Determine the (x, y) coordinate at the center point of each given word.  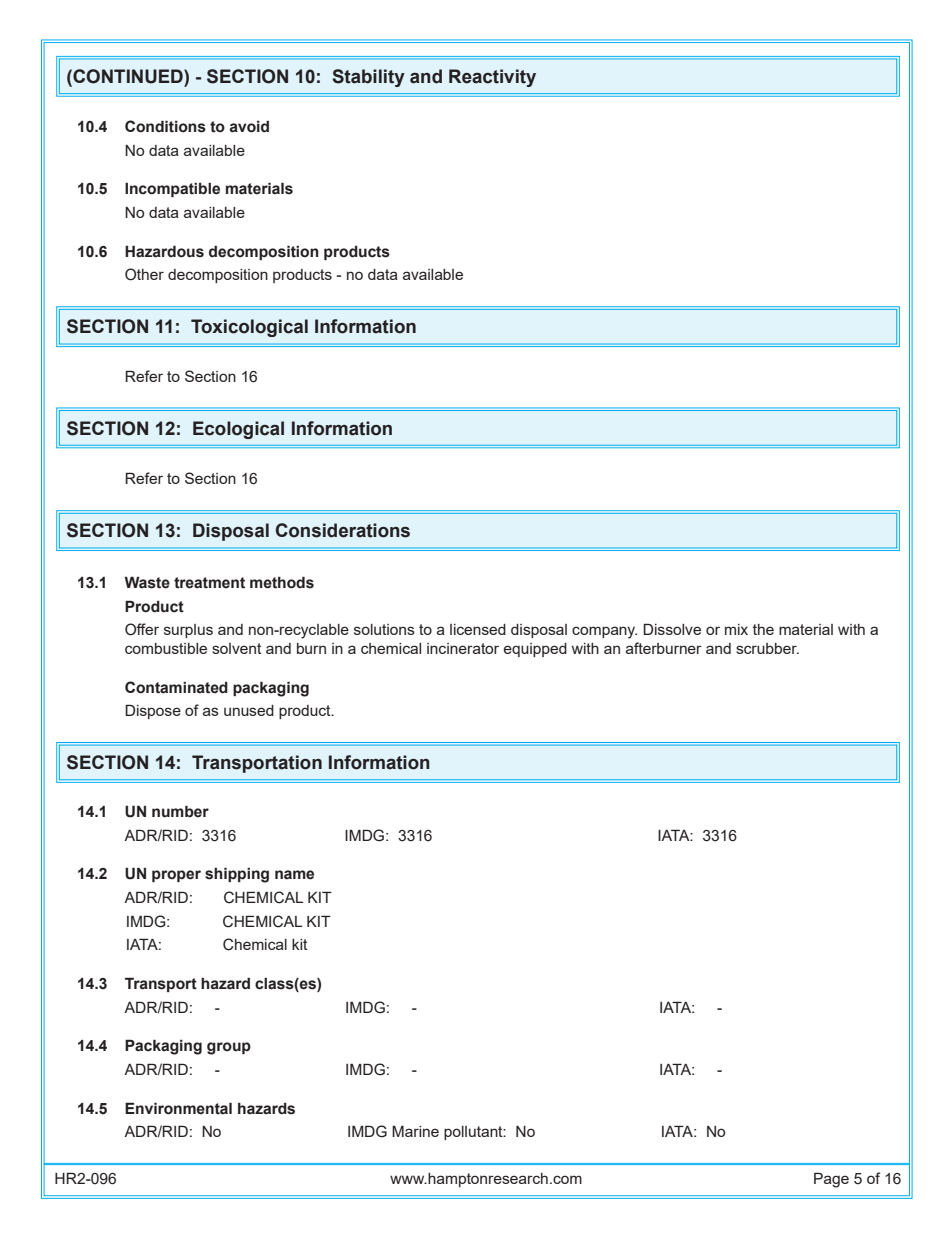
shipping (237, 875)
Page (831, 1180)
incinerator (463, 648)
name (294, 875)
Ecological (238, 430)
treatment (209, 583)
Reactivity (492, 78)
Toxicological (249, 328)
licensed (478, 629)
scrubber (767, 648)
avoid (249, 127)
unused (249, 710)
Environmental (178, 1108)
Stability (368, 78)
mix (736, 629)
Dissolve (672, 629)
